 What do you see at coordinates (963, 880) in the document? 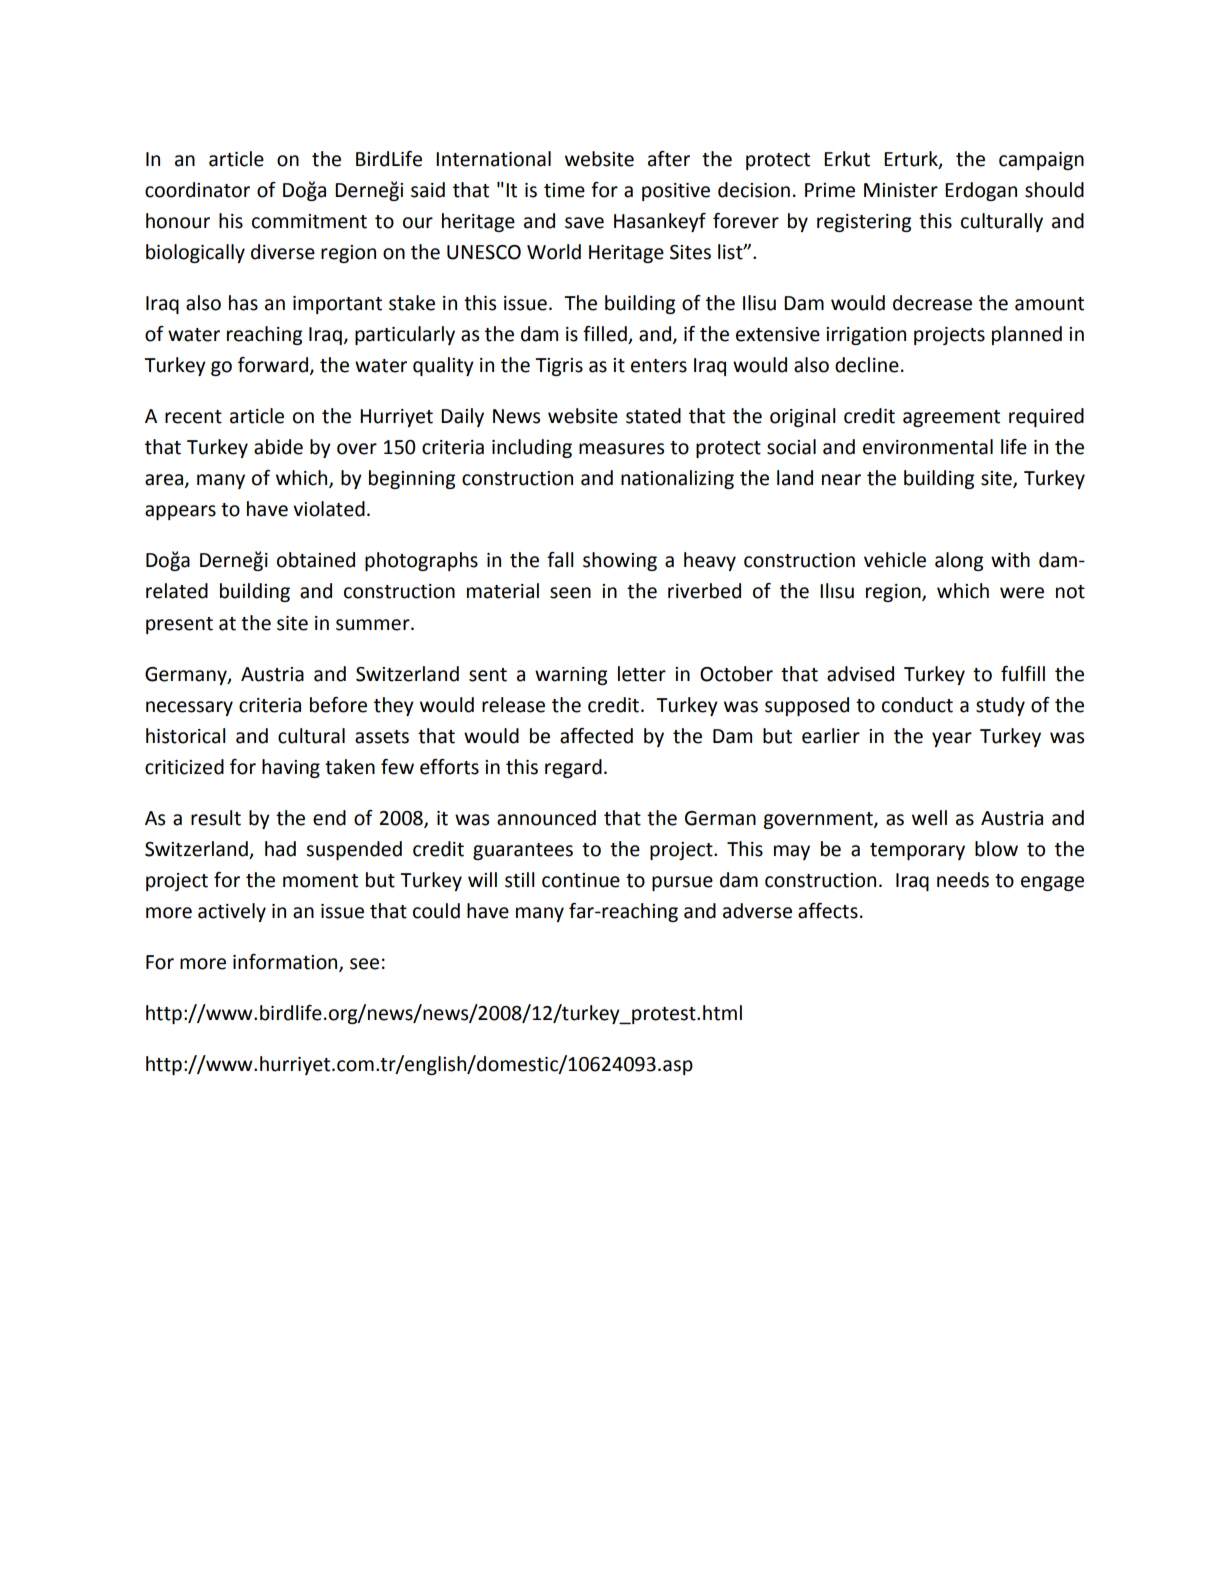
I see `needs` at bounding box center [963, 880].
